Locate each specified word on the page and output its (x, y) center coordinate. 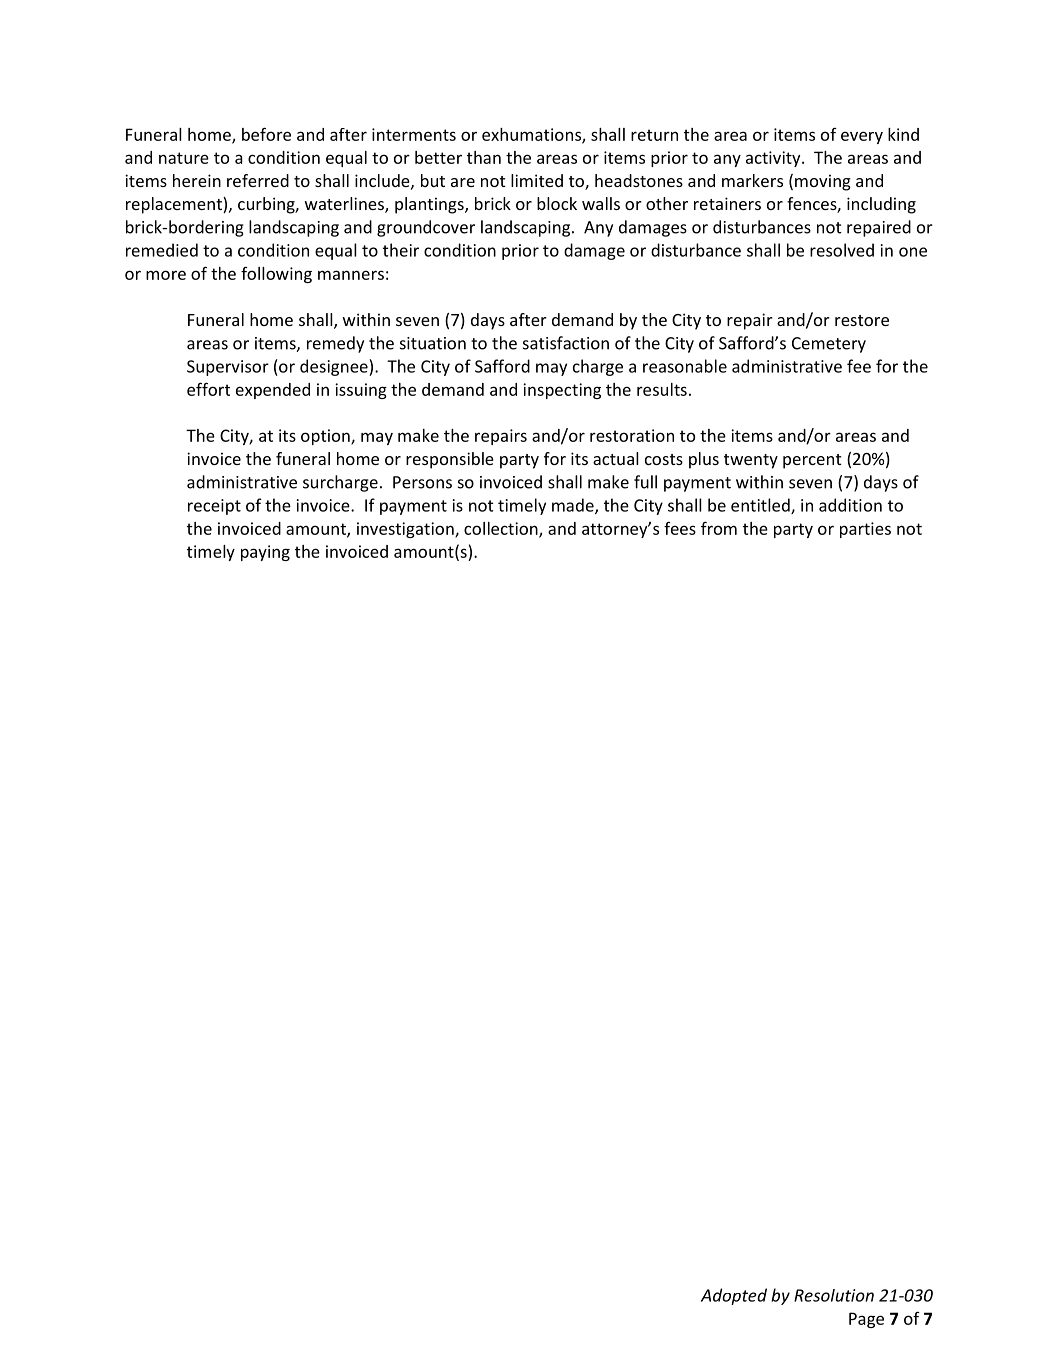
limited (537, 180)
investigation (406, 530)
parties (865, 530)
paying (265, 553)
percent (812, 461)
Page (866, 1320)
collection (502, 529)
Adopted (734, 1296)
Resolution (834, 1295)
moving (823, 182)
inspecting (562, 391)
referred (258, 180)
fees (680, 528)
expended (273, 391)
